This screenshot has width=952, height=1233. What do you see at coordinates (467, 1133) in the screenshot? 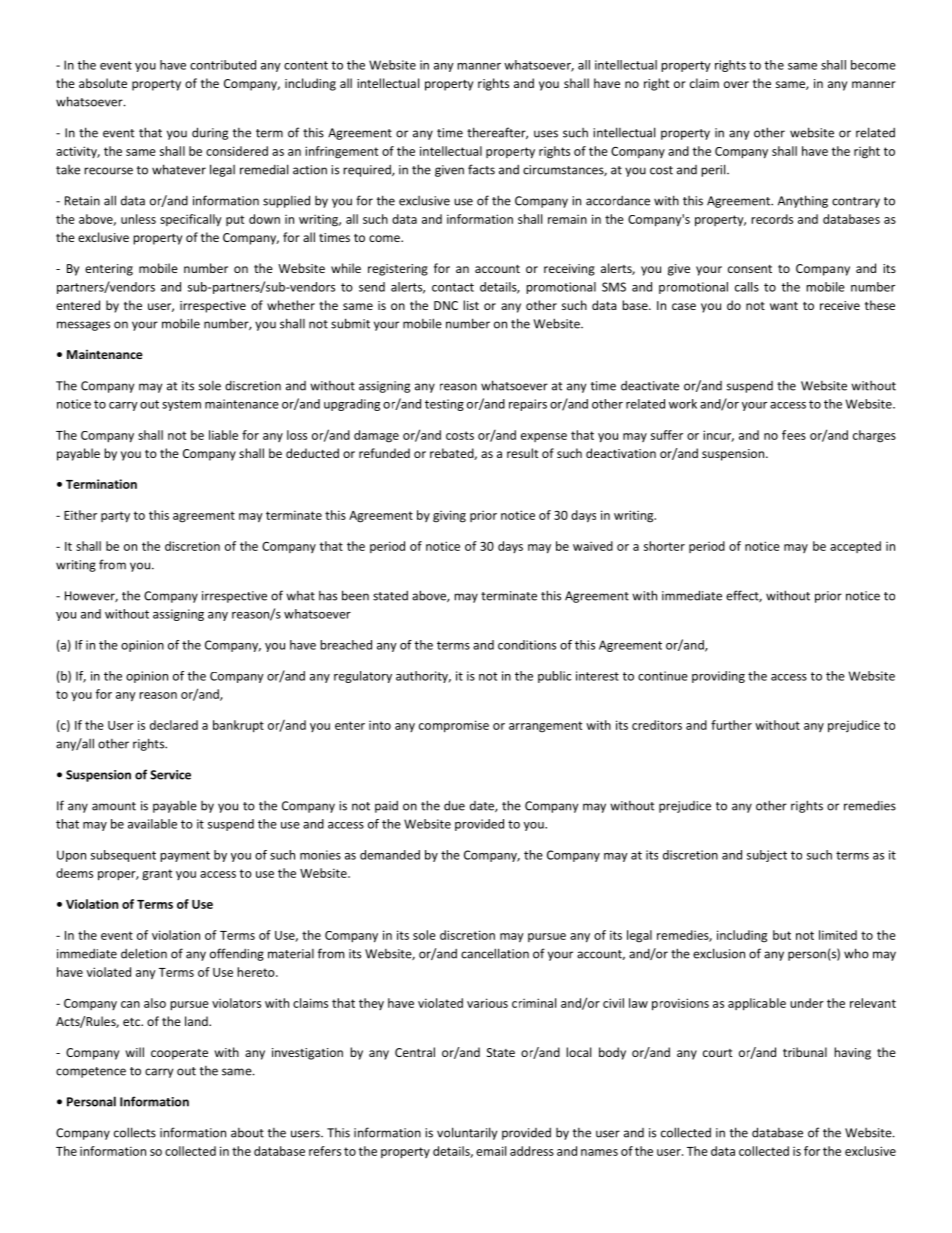
I see `voluntarily` at bounding box center [467, 1133].
